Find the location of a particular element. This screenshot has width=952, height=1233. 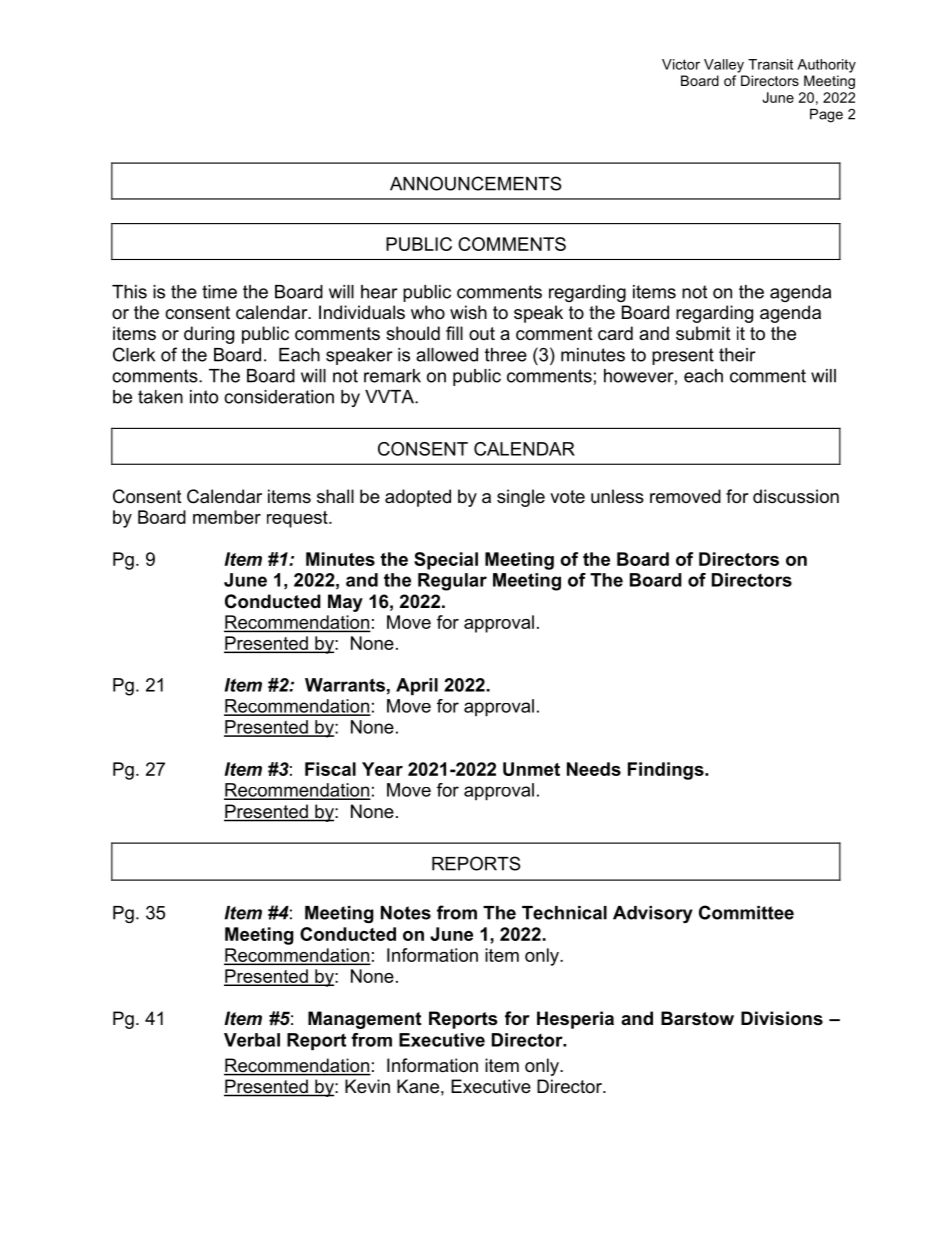

their is located at coordinates (737, 355).
